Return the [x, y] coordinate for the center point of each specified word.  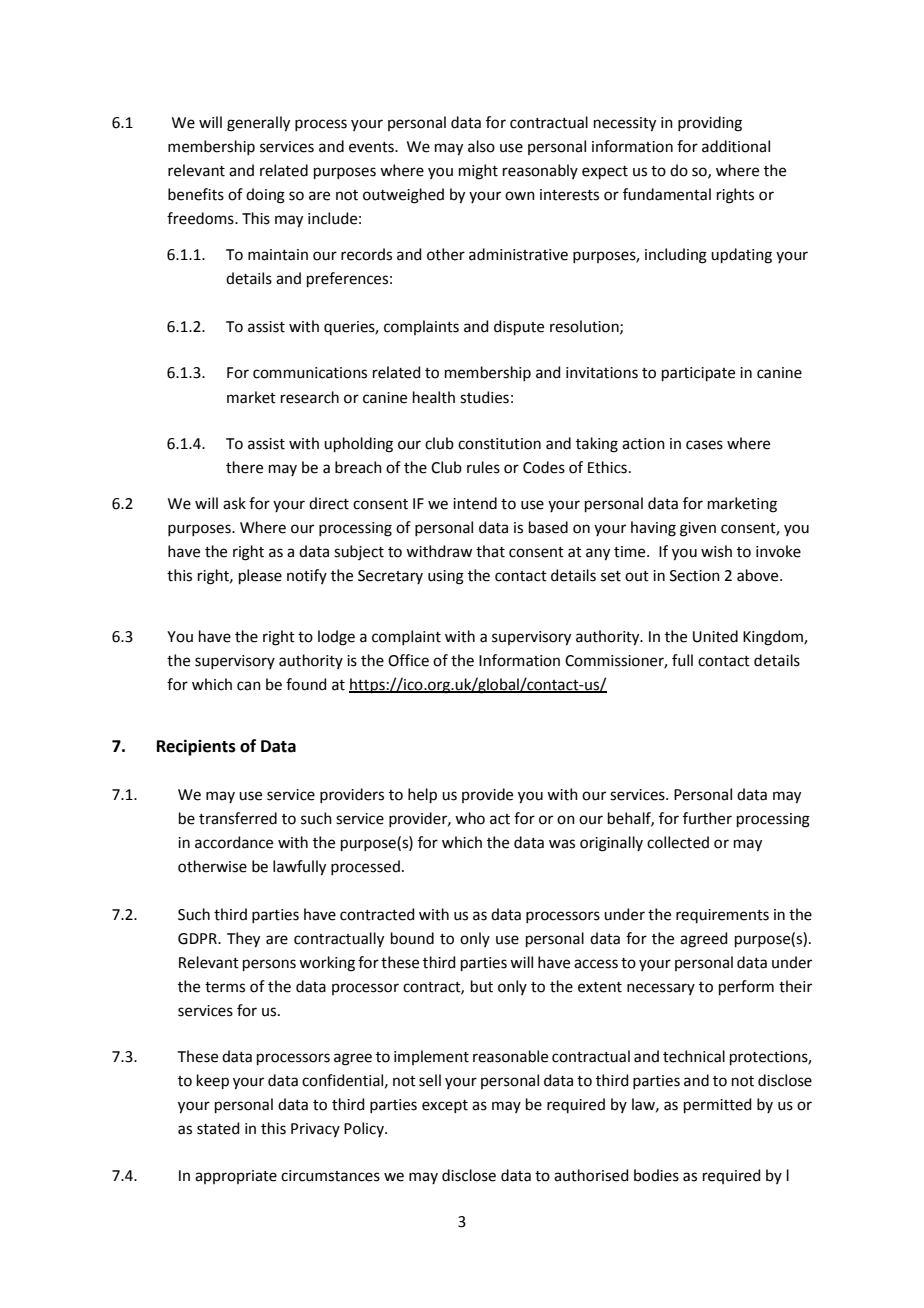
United [715, 636]
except [445, 1106]
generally [258, 124]
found [306, 684]
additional [736, 146]
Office [408, 660]
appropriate [236, 1177]
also [481, 146]
